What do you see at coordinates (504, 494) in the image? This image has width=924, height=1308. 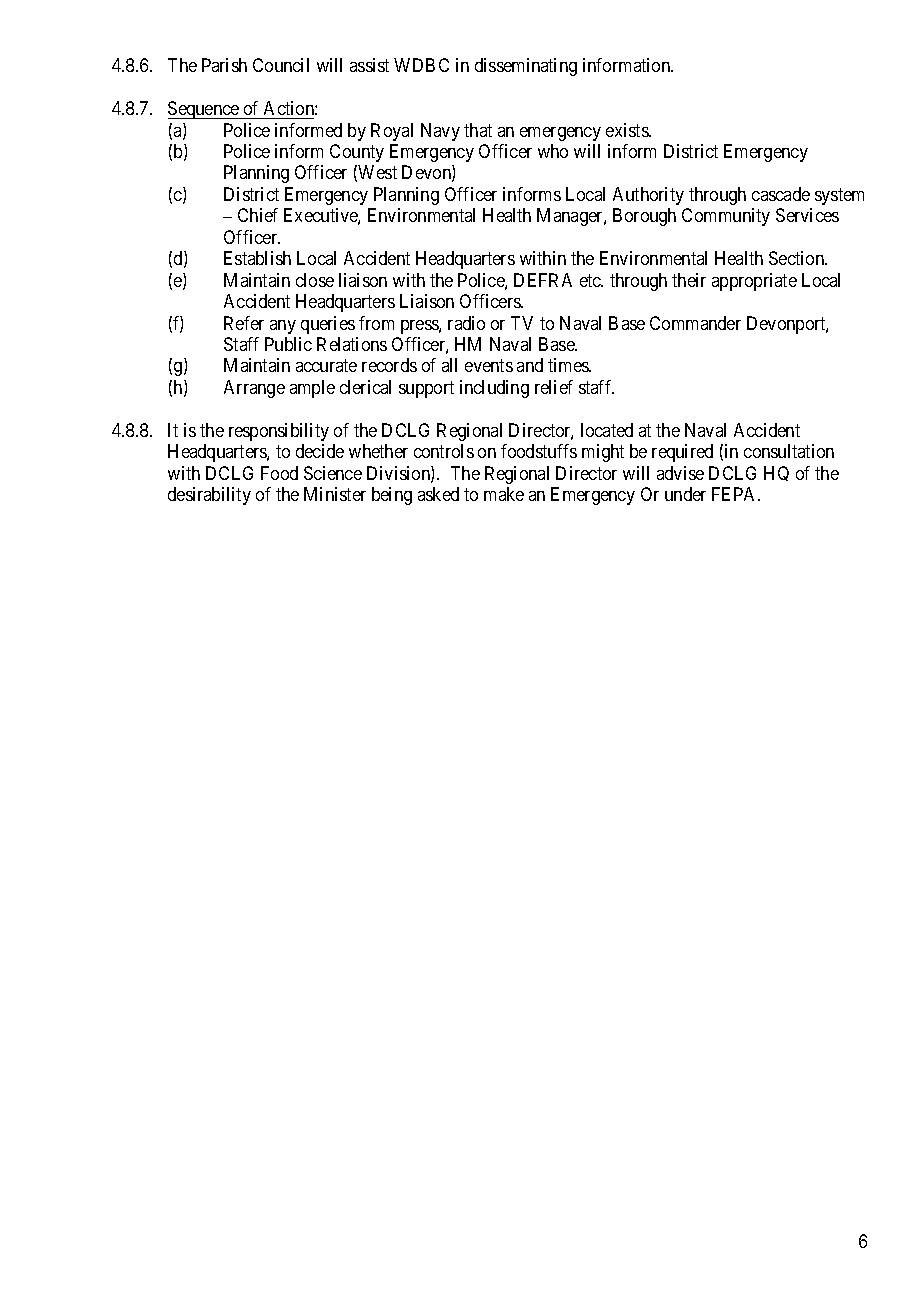 I see `make` at bounding box center [504, 494].
